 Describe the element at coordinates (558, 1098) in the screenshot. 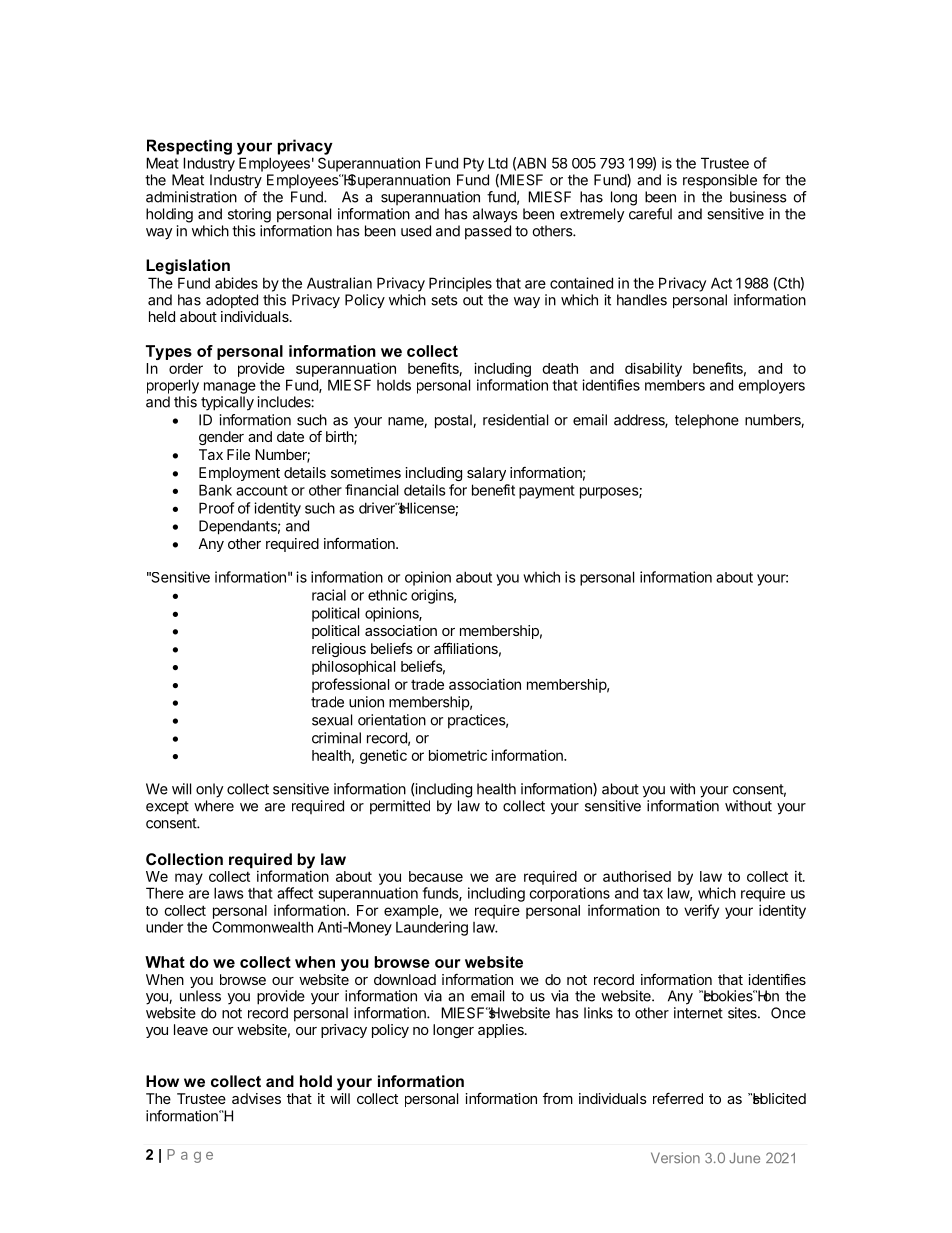

I see `from` at that location.
